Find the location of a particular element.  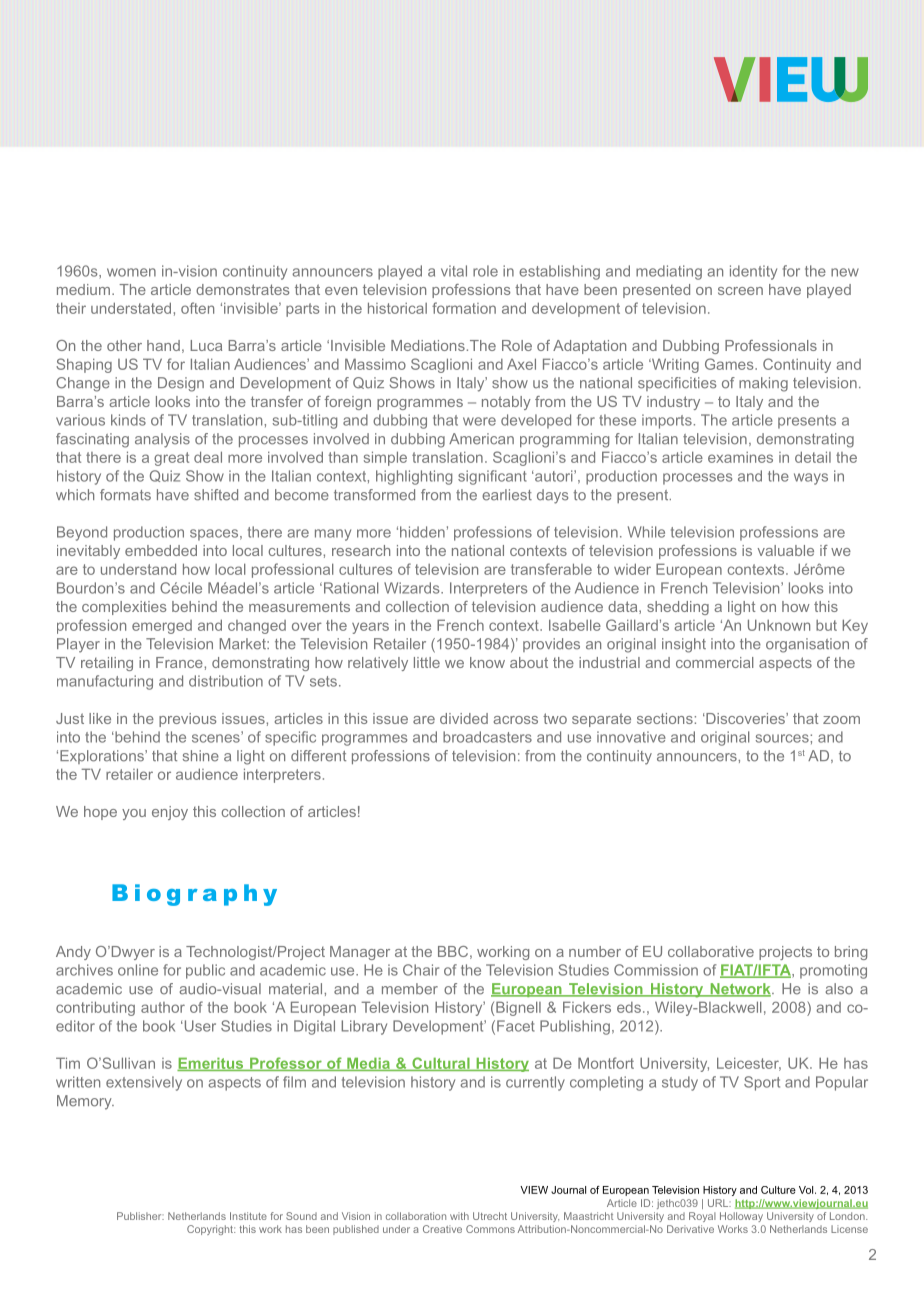

shine is located at coordinates (201, 756).
